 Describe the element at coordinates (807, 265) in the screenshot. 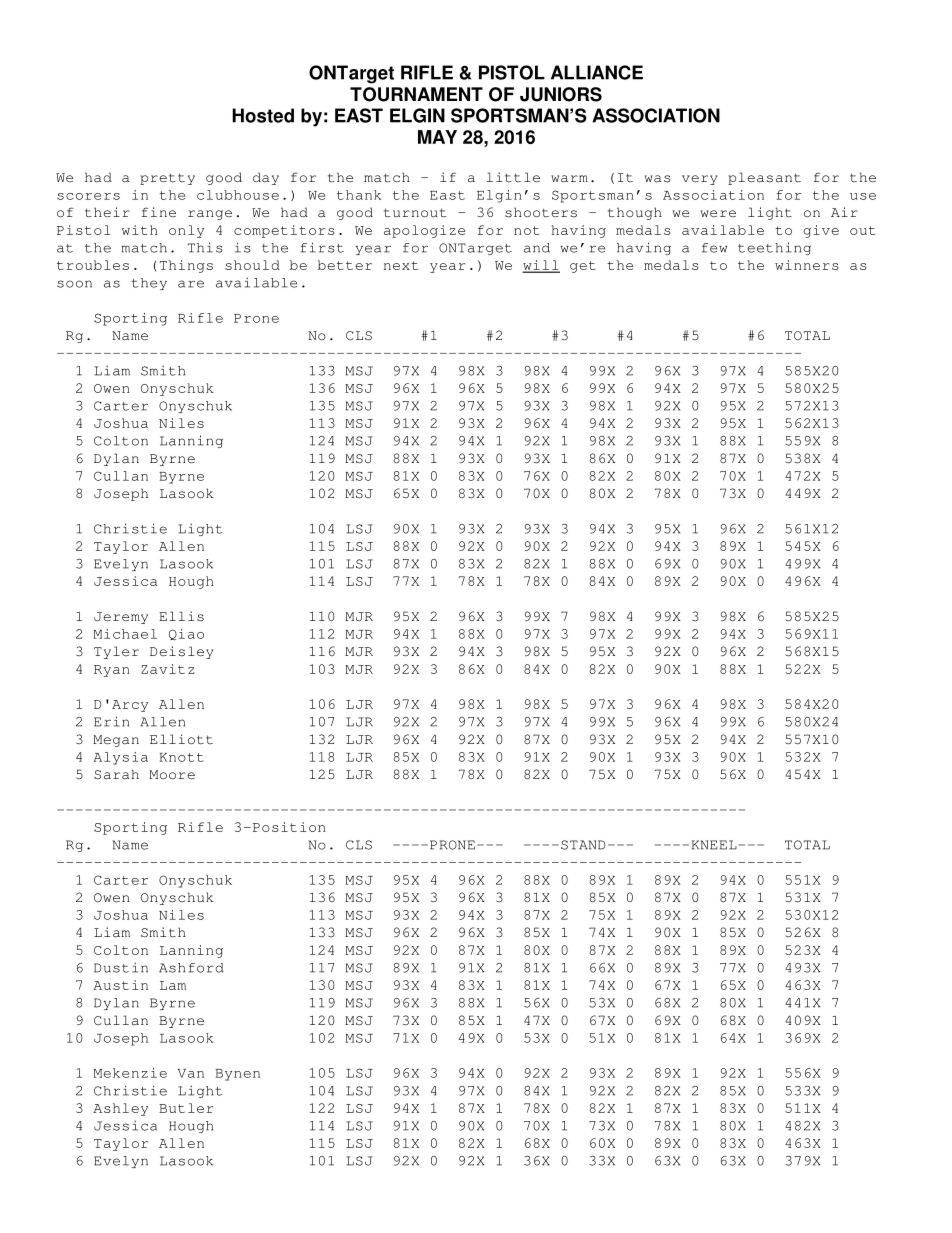

I see `winners` at that location.
